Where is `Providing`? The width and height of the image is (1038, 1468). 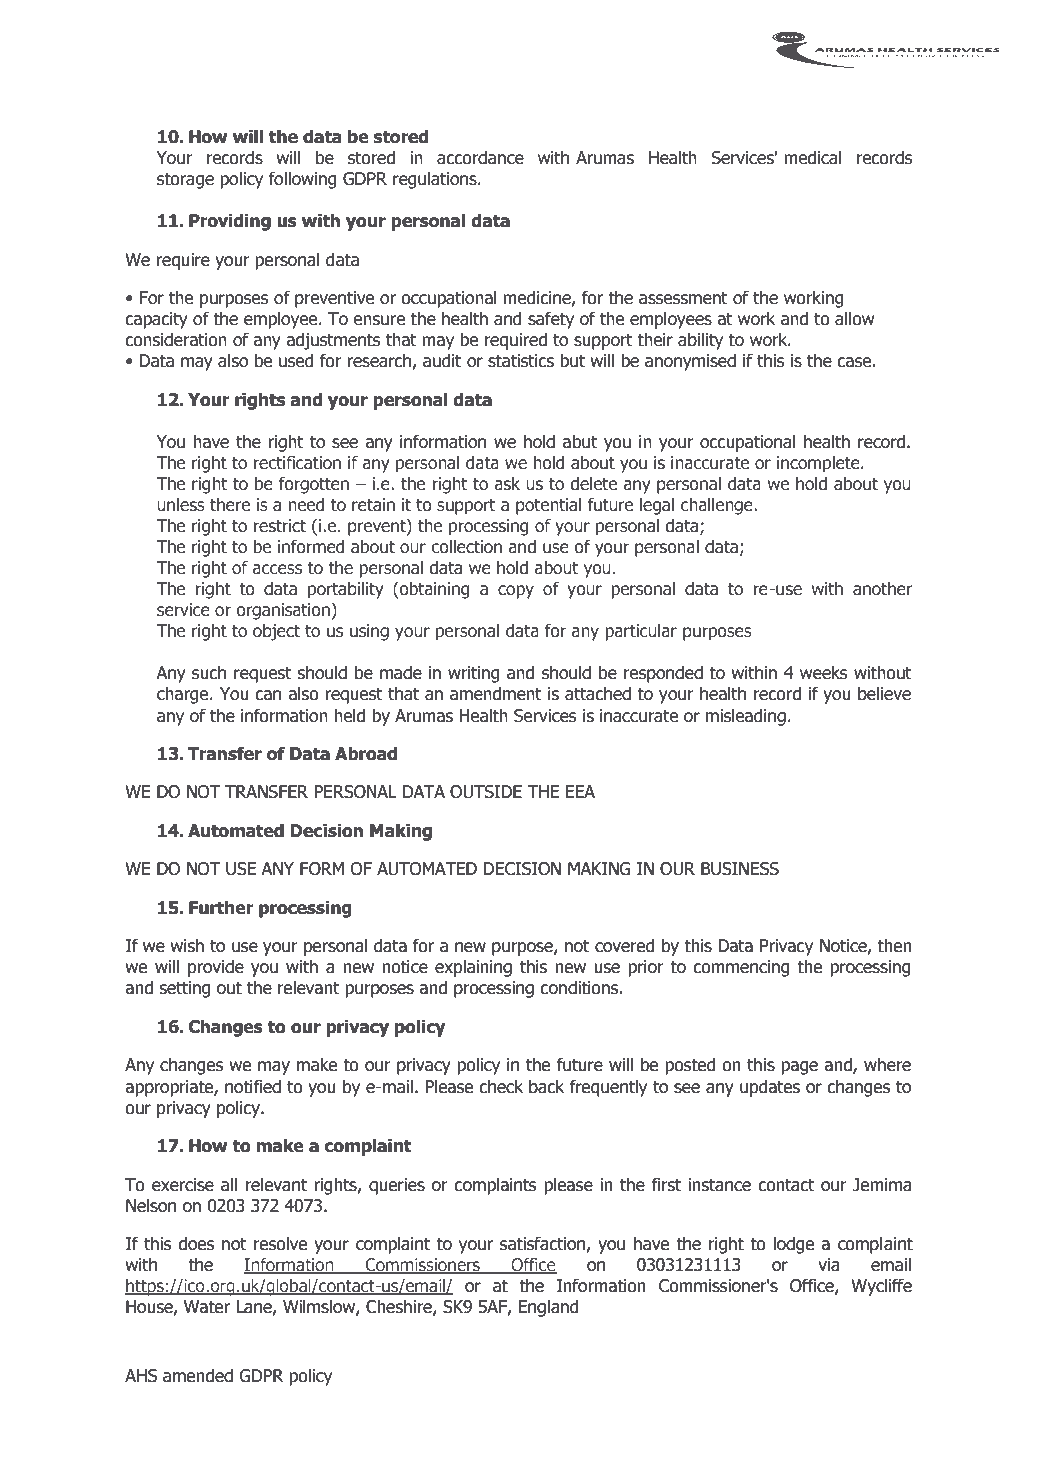 Providing is located at coordinates (230, 222).
